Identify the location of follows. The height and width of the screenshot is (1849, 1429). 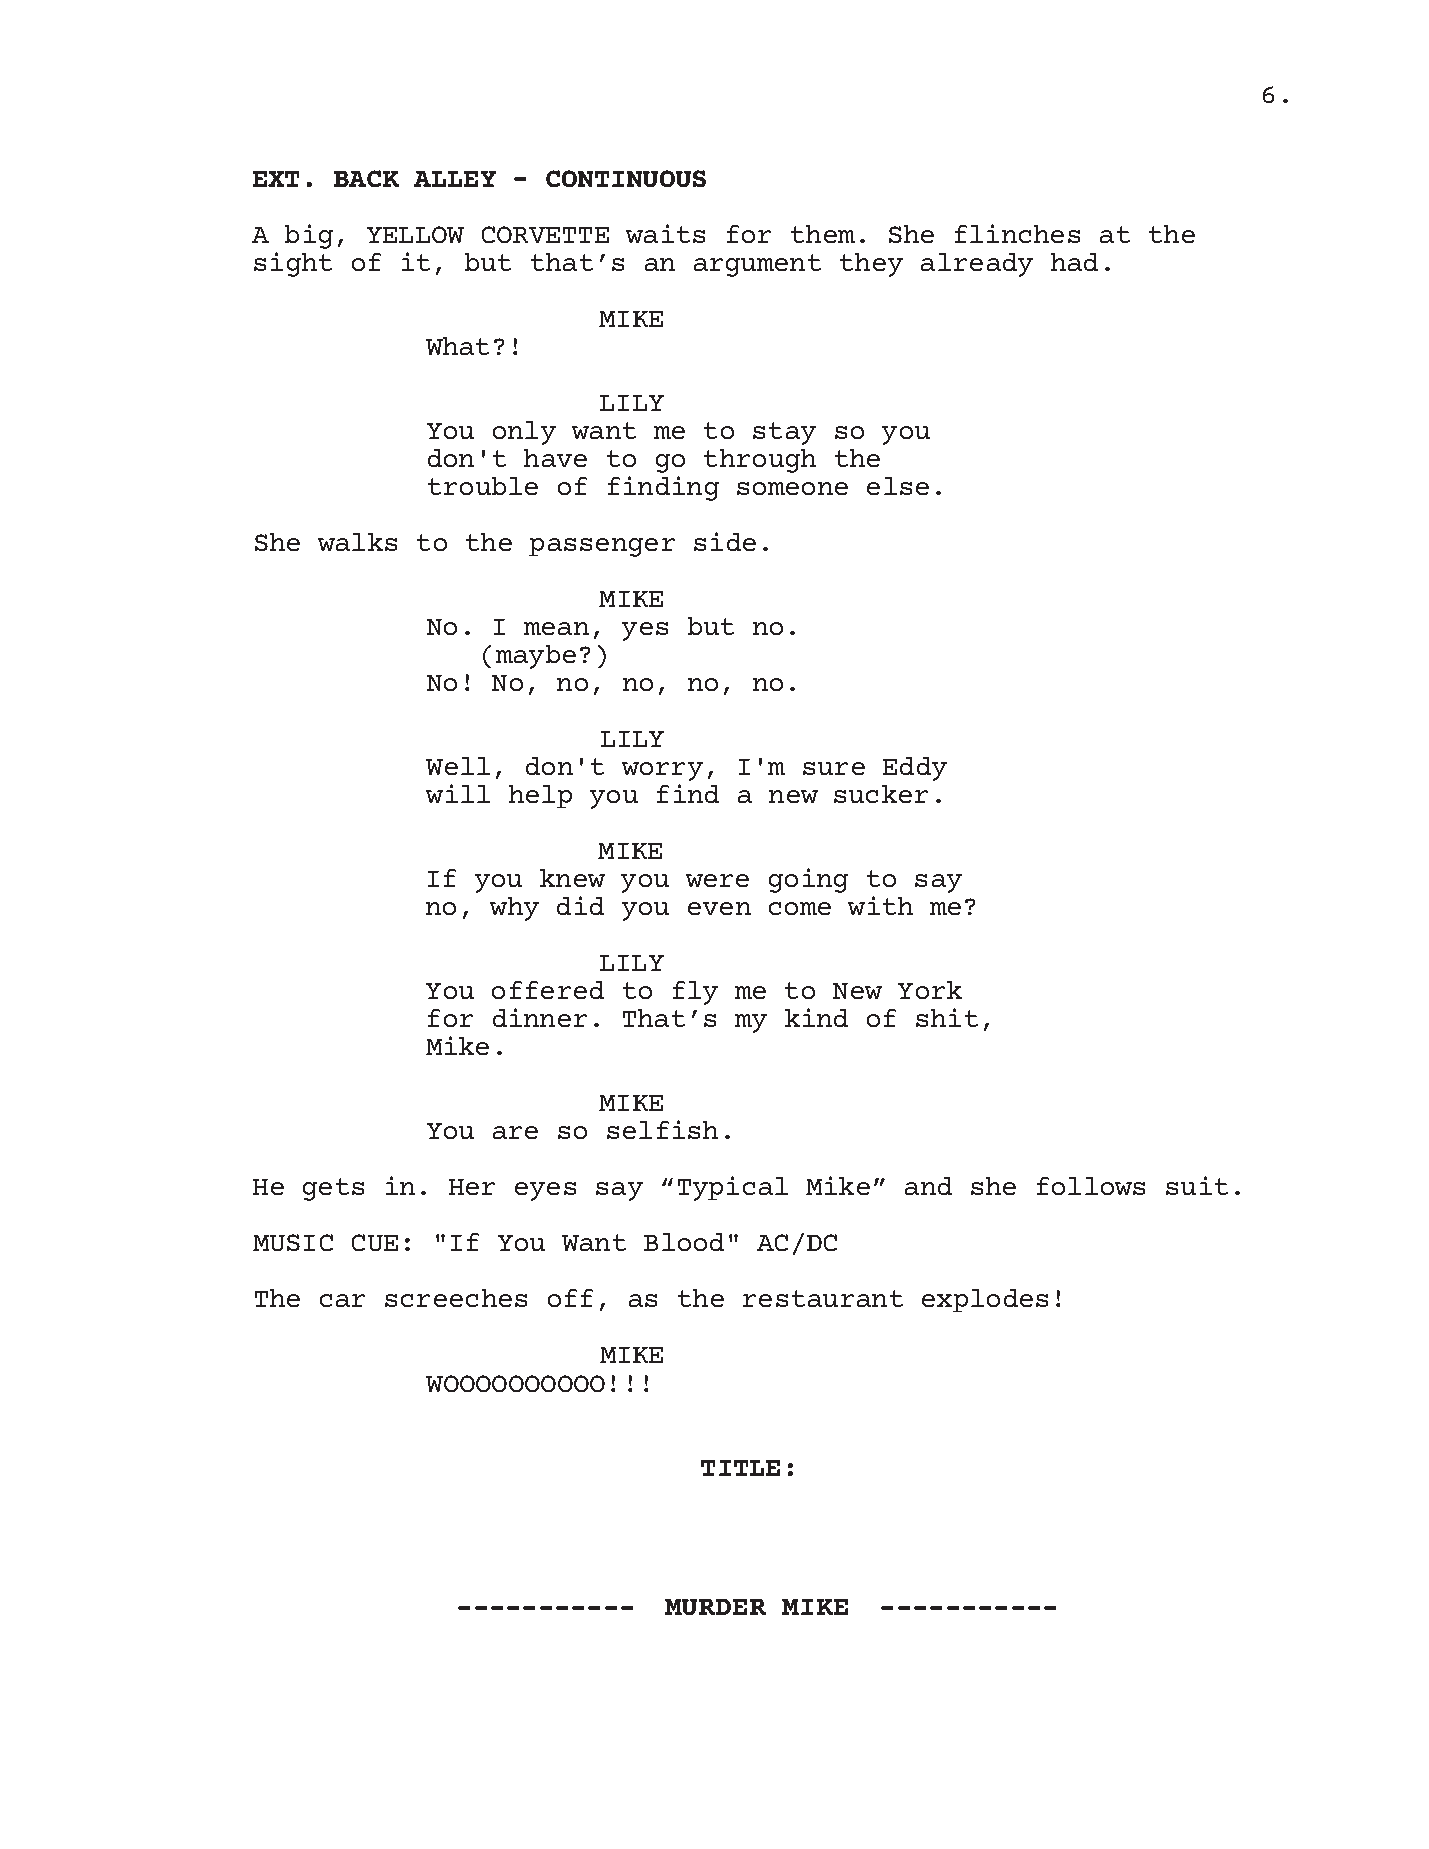
(1091, 1186).
